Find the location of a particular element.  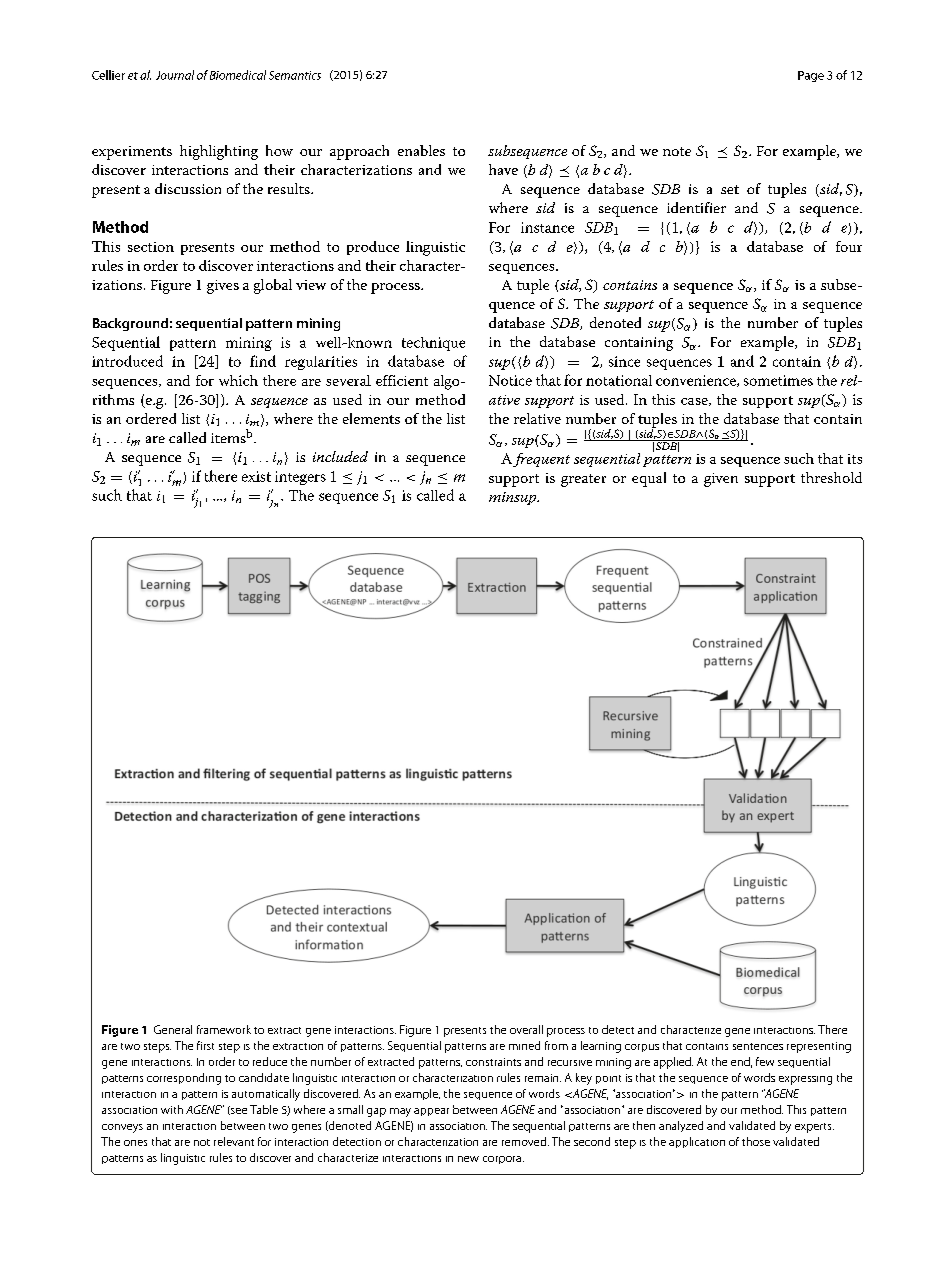

gives is located at coordinates (223, 287).
